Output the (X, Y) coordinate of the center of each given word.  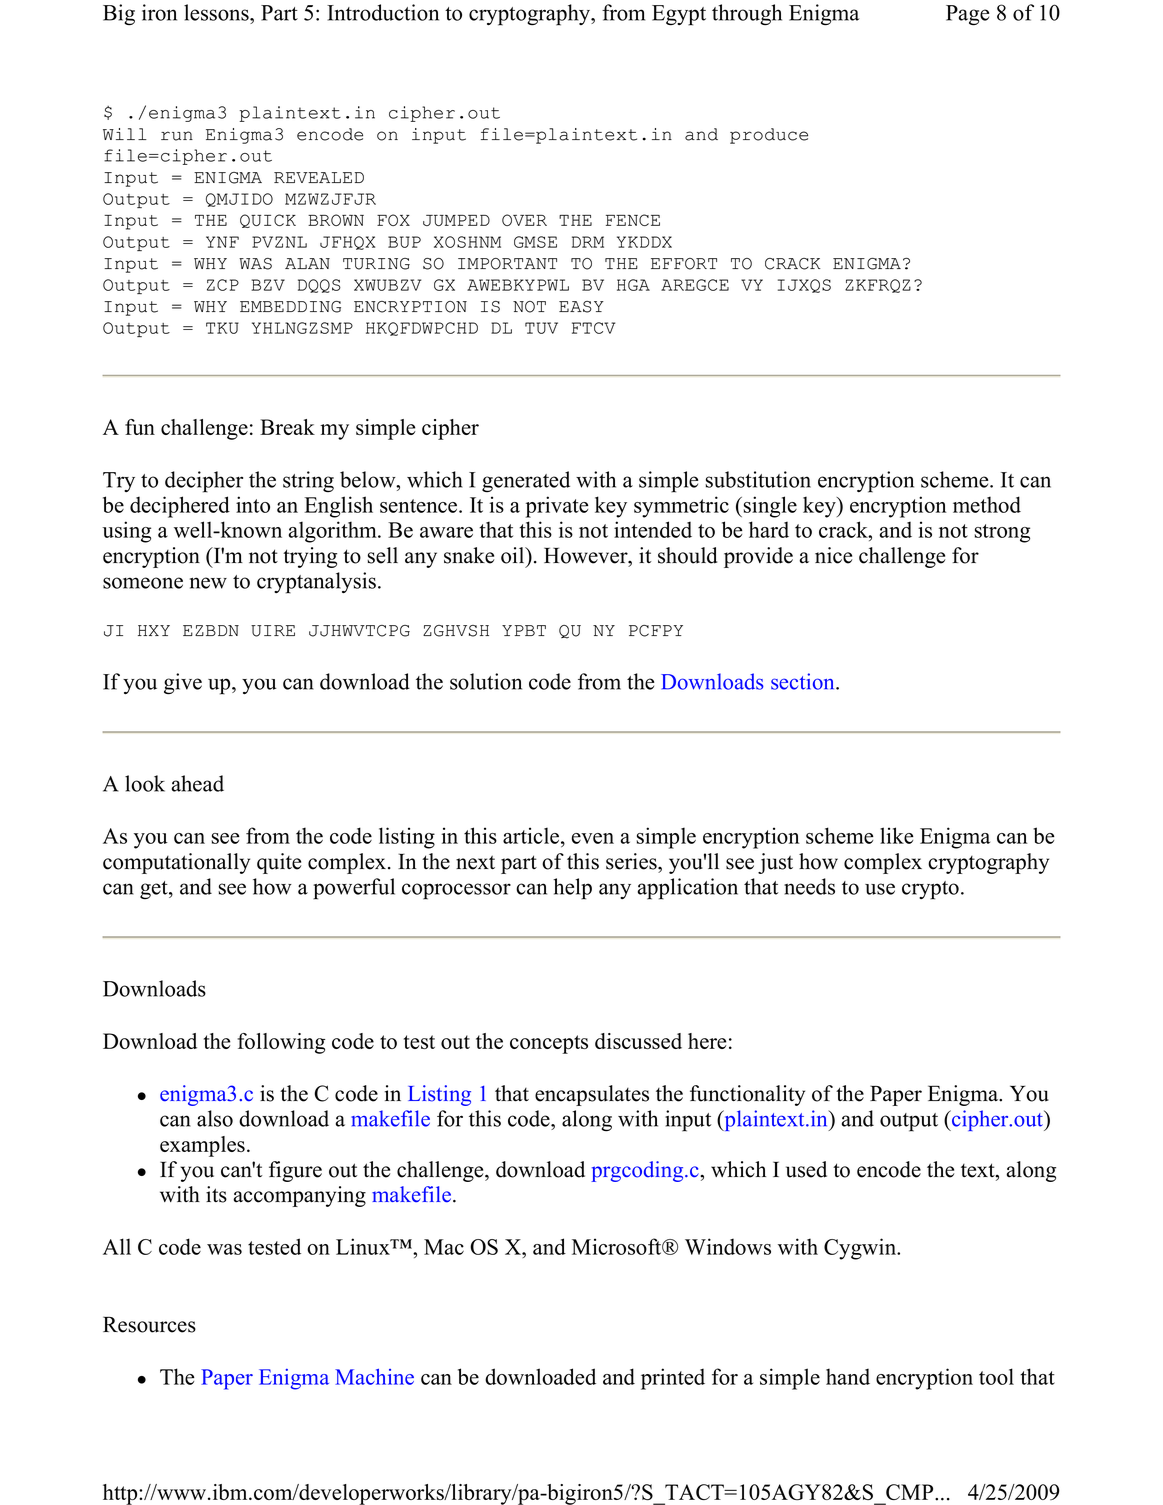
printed (673, 1379)
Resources (149, 1324)
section (804, 681)
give (183, 683)
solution (486, 681)
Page (967, 15)
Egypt (679, 15)
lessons (217, 12)
